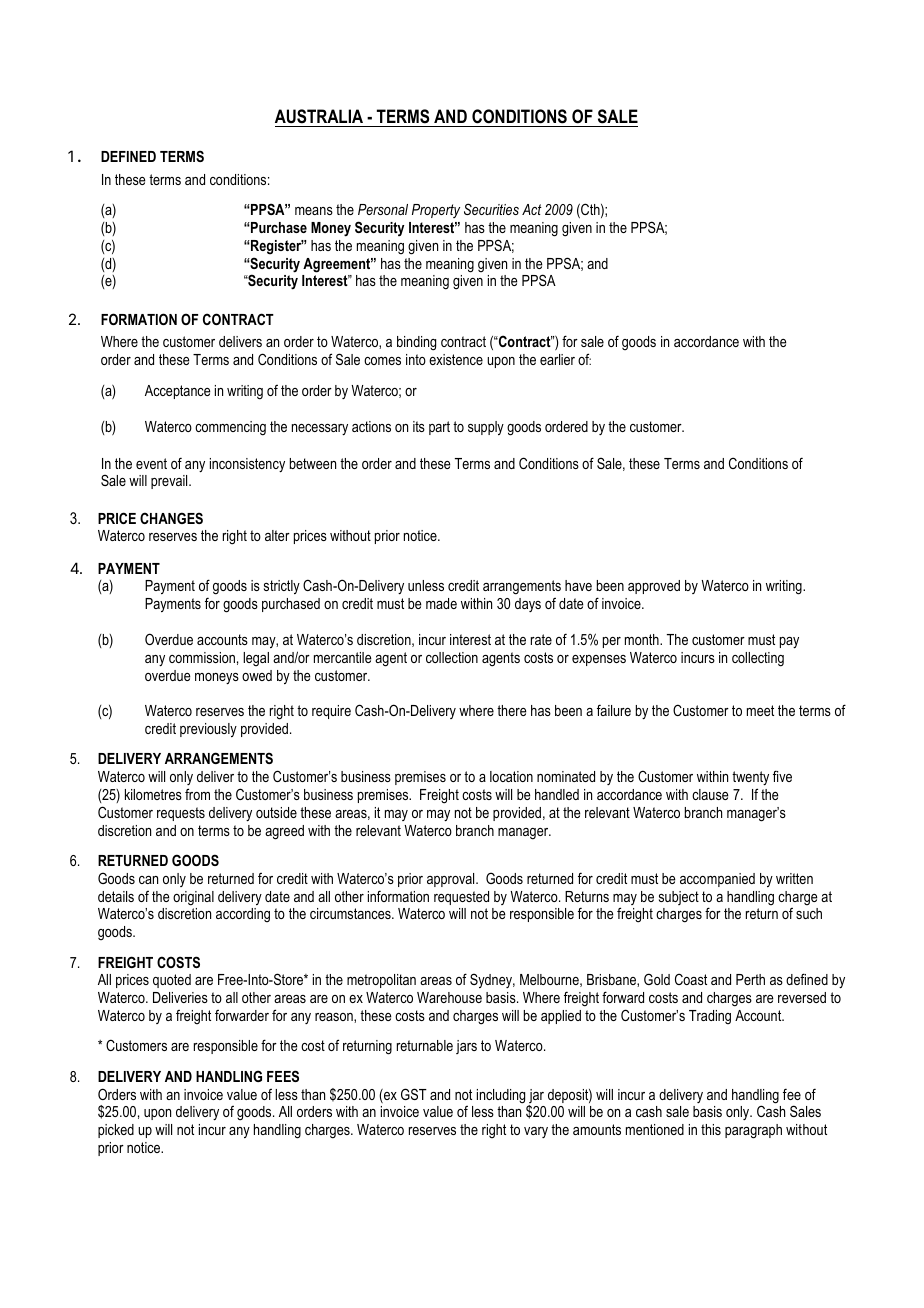  What do you see at coordinates (319, 116) in the document?
I see `AUSTRALIA` at bounding box center [319, 116].
